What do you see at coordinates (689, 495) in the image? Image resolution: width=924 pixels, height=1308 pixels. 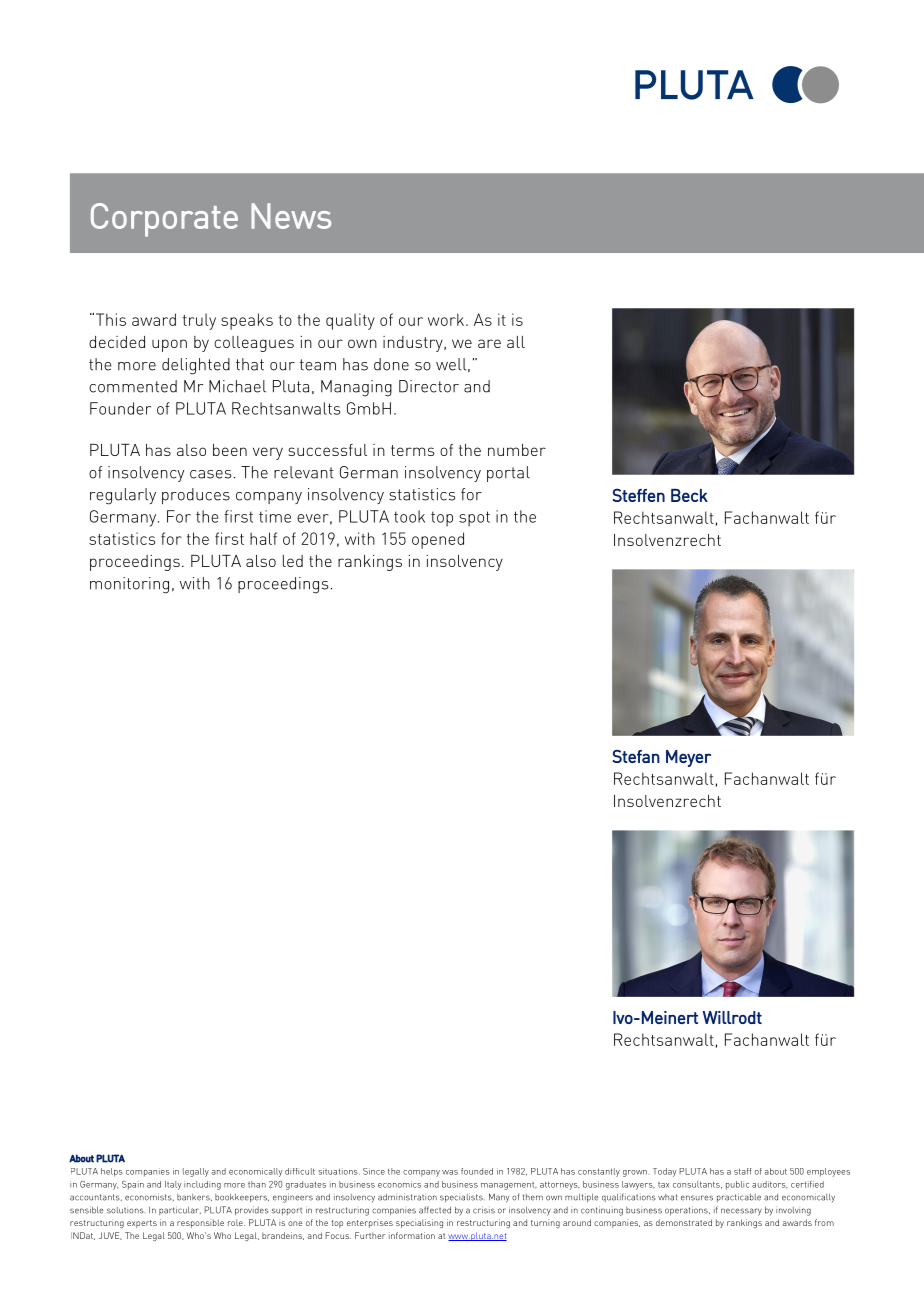 I see `Beck` at bounding box center [689, 495].
